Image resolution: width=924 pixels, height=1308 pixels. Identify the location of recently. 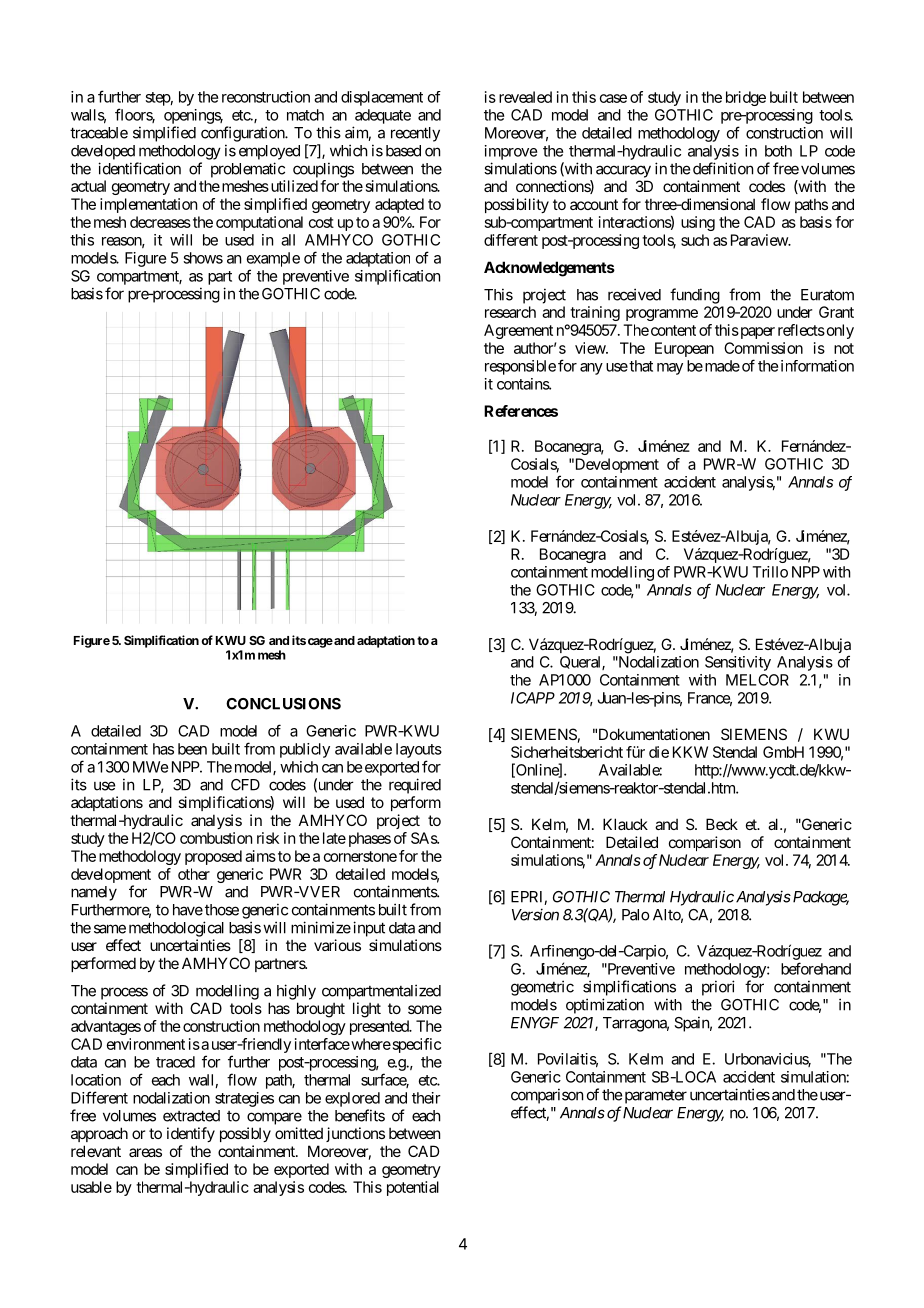
(415, 134).
